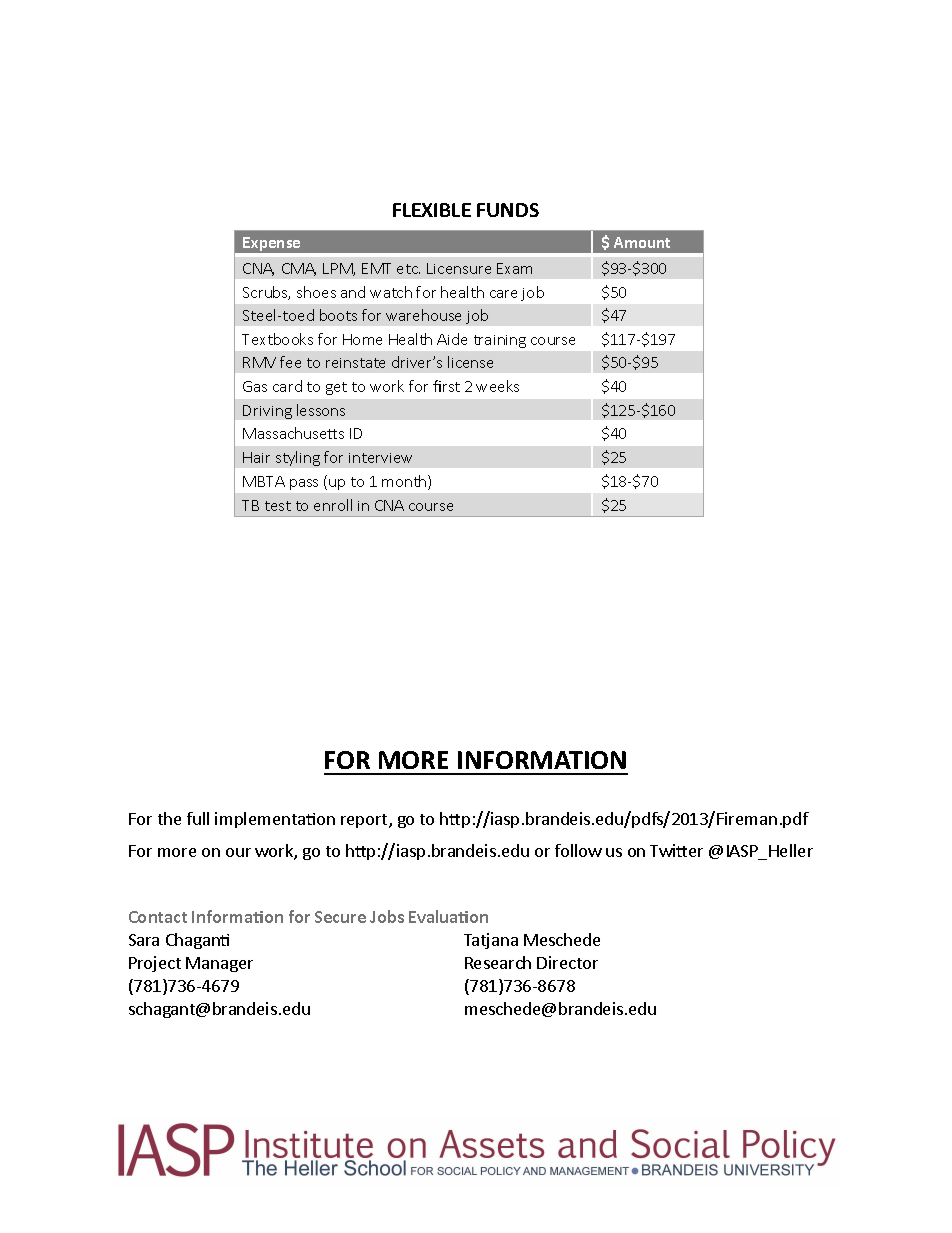 The image size is (952, 1233). Describe the element at coordinates (198, 818) in the screenshot. I see `full` at that location.
